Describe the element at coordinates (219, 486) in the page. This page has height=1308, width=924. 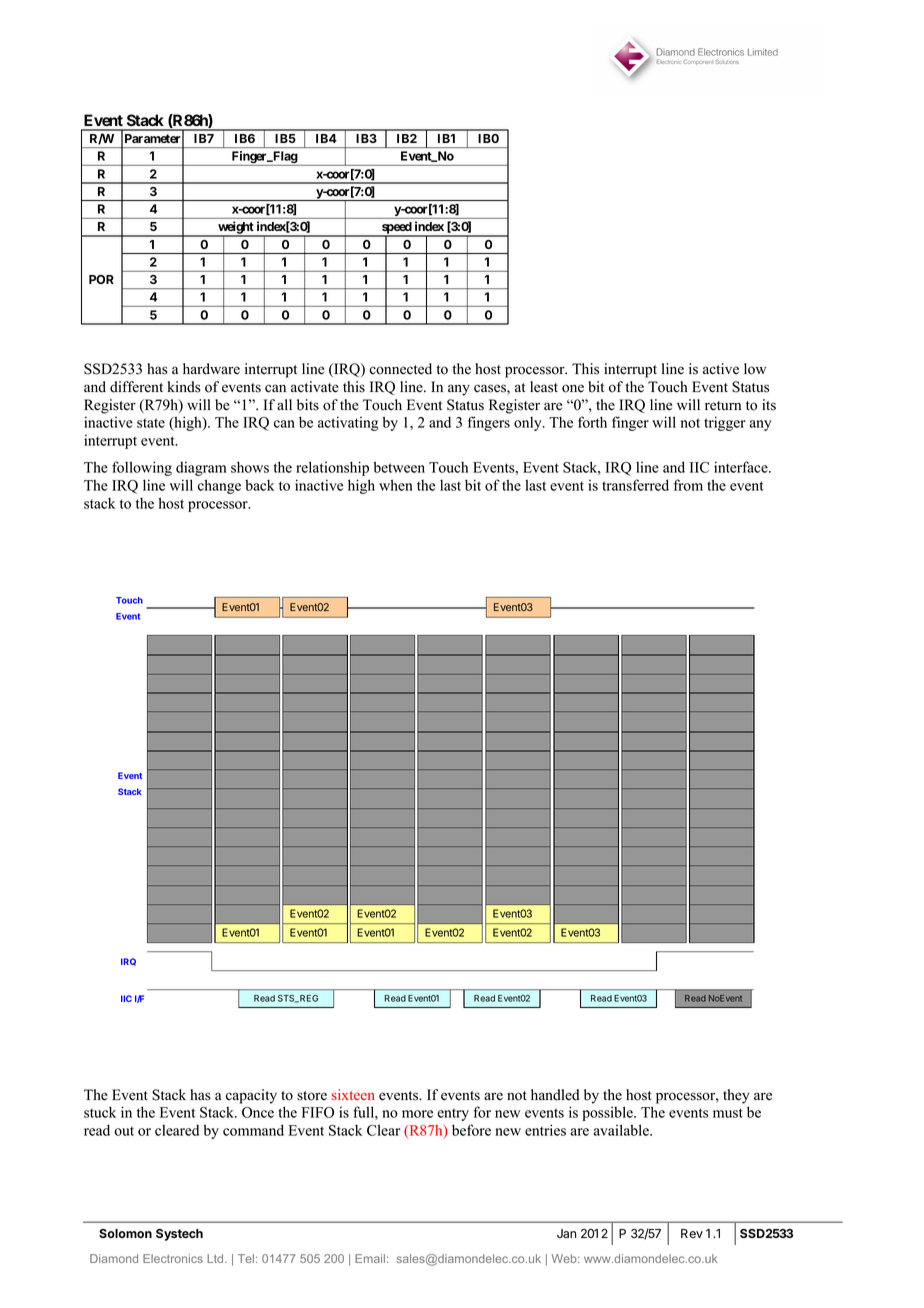
I see `change` at that location.
